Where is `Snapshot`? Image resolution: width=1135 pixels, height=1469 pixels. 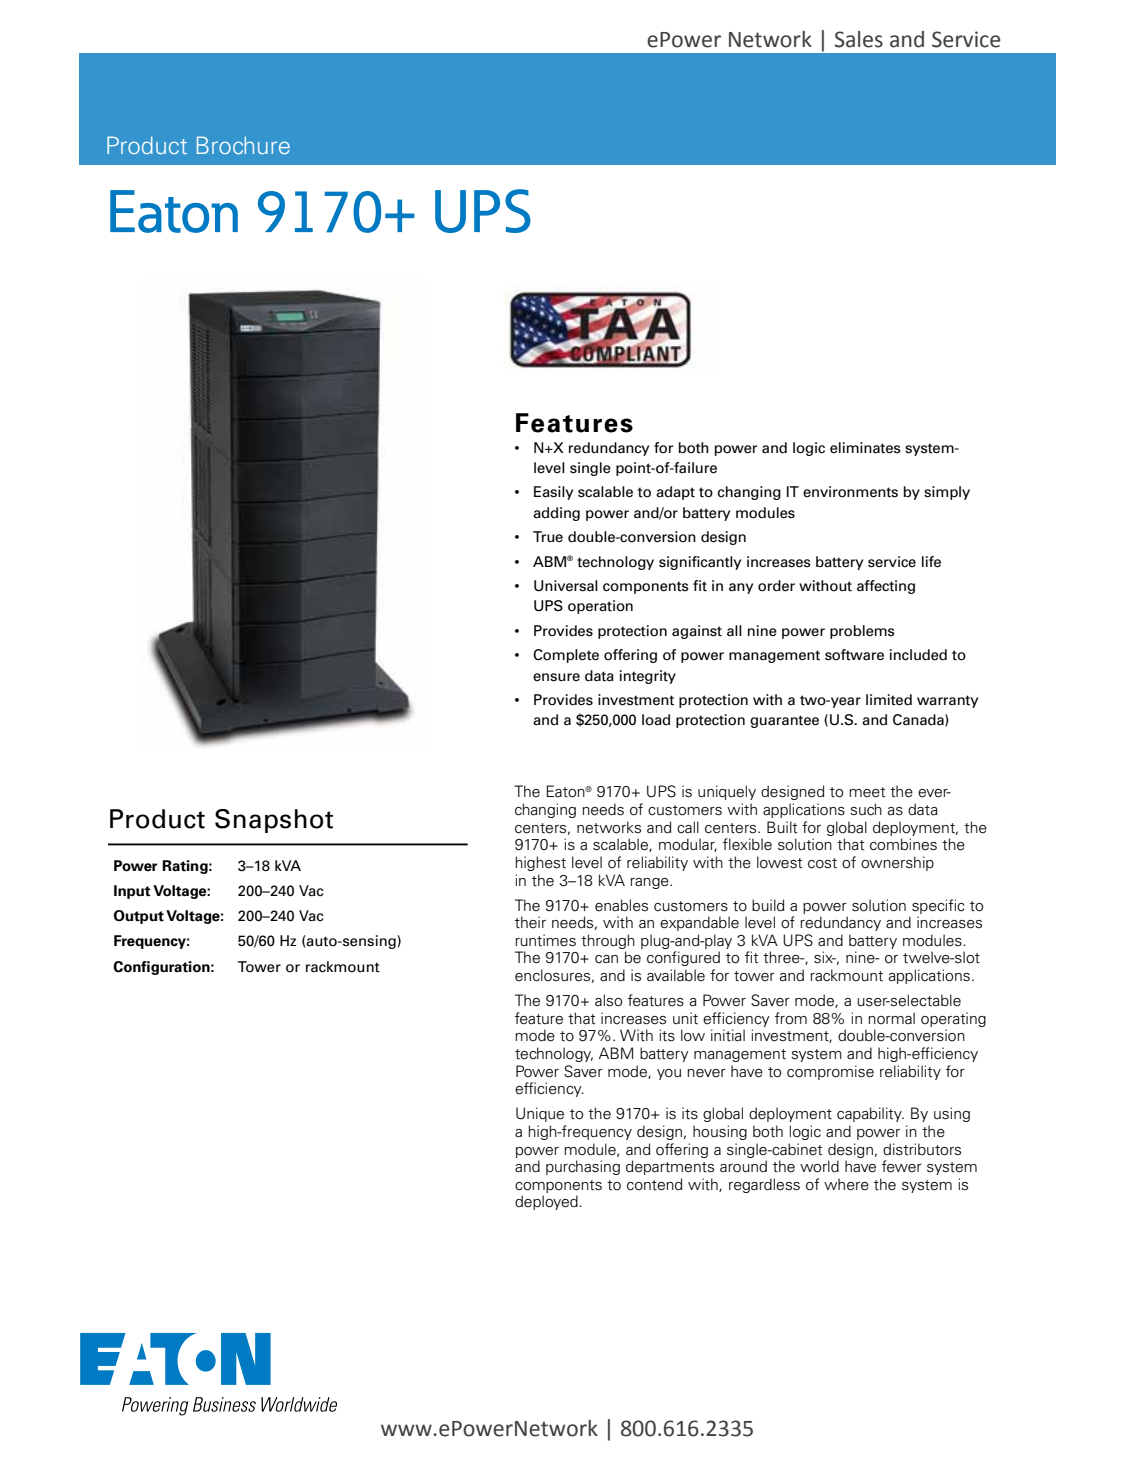 Snapshot is located at coordinates (274, 821).
